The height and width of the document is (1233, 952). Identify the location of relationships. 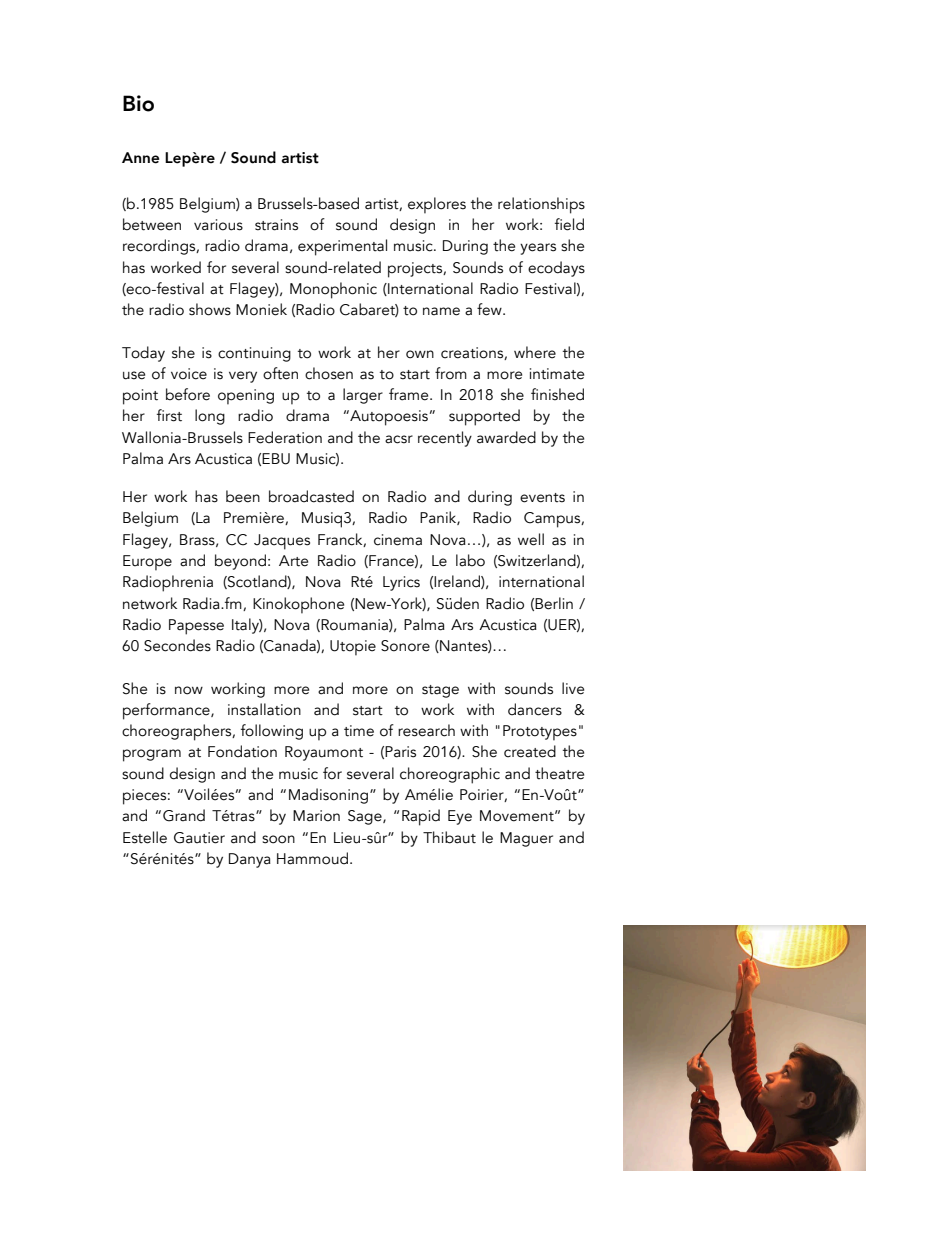
(541, 205).
